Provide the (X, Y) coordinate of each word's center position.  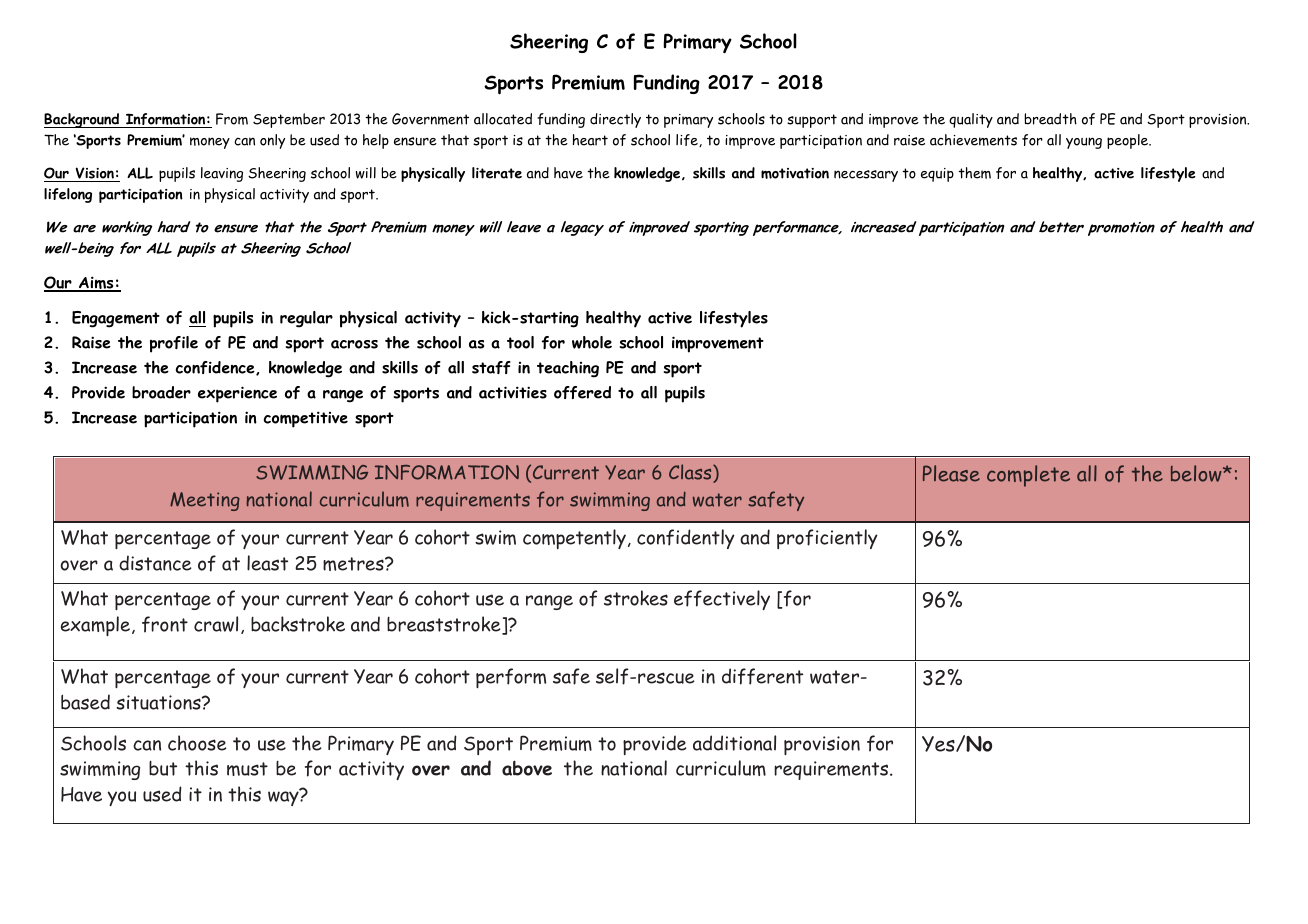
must (247, 769)
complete (1028, 476)
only (272, 141)
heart (590, 140)
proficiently (827, 539)
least (267, 563)
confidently (686, 539)
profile (174, 344)
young (1084, 143)
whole (592, 342)
